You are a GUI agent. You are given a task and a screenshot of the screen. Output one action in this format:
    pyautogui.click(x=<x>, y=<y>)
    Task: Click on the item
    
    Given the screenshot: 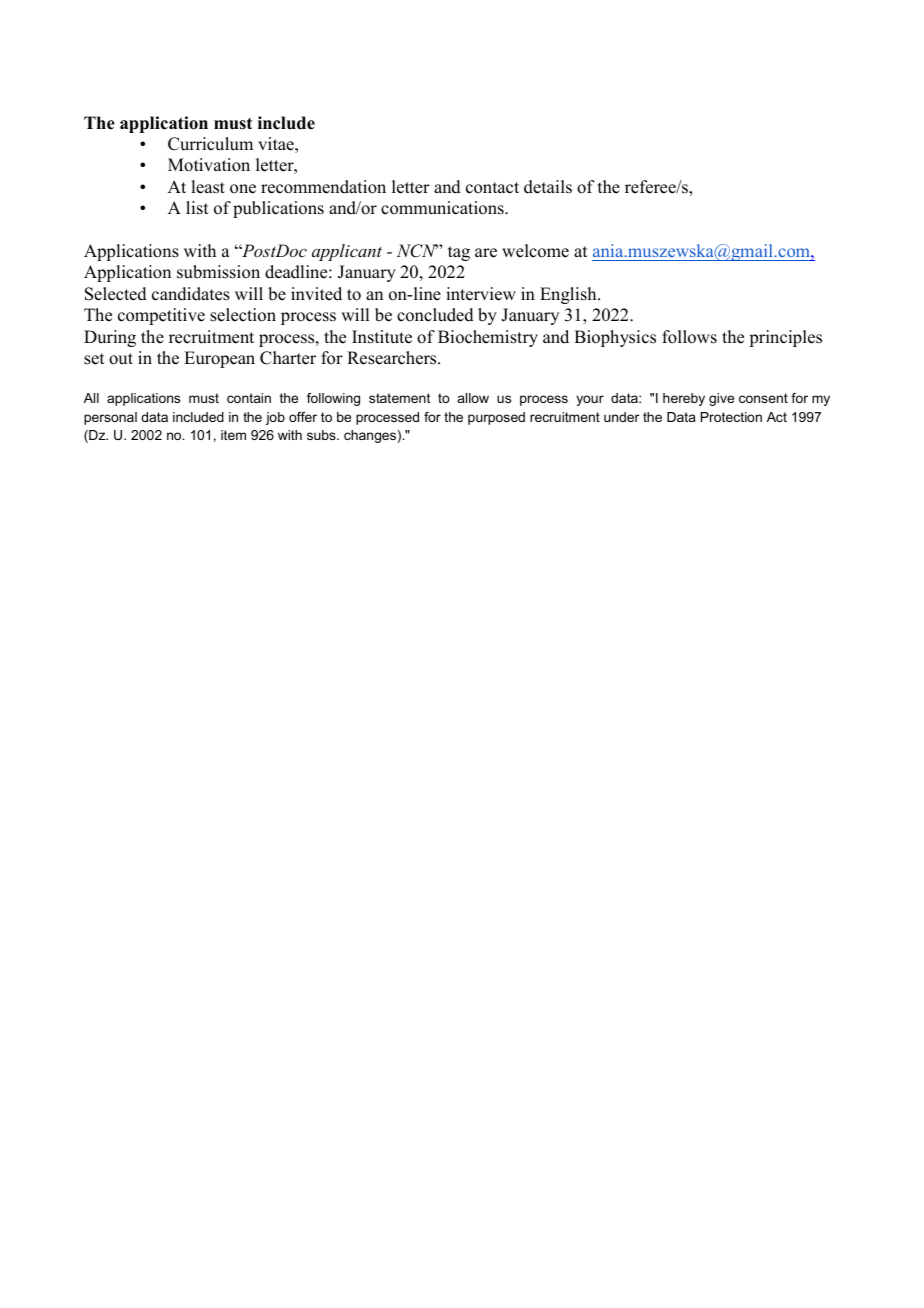 What is the action you would take?
    pyautogui.click(x=233, y=435)
